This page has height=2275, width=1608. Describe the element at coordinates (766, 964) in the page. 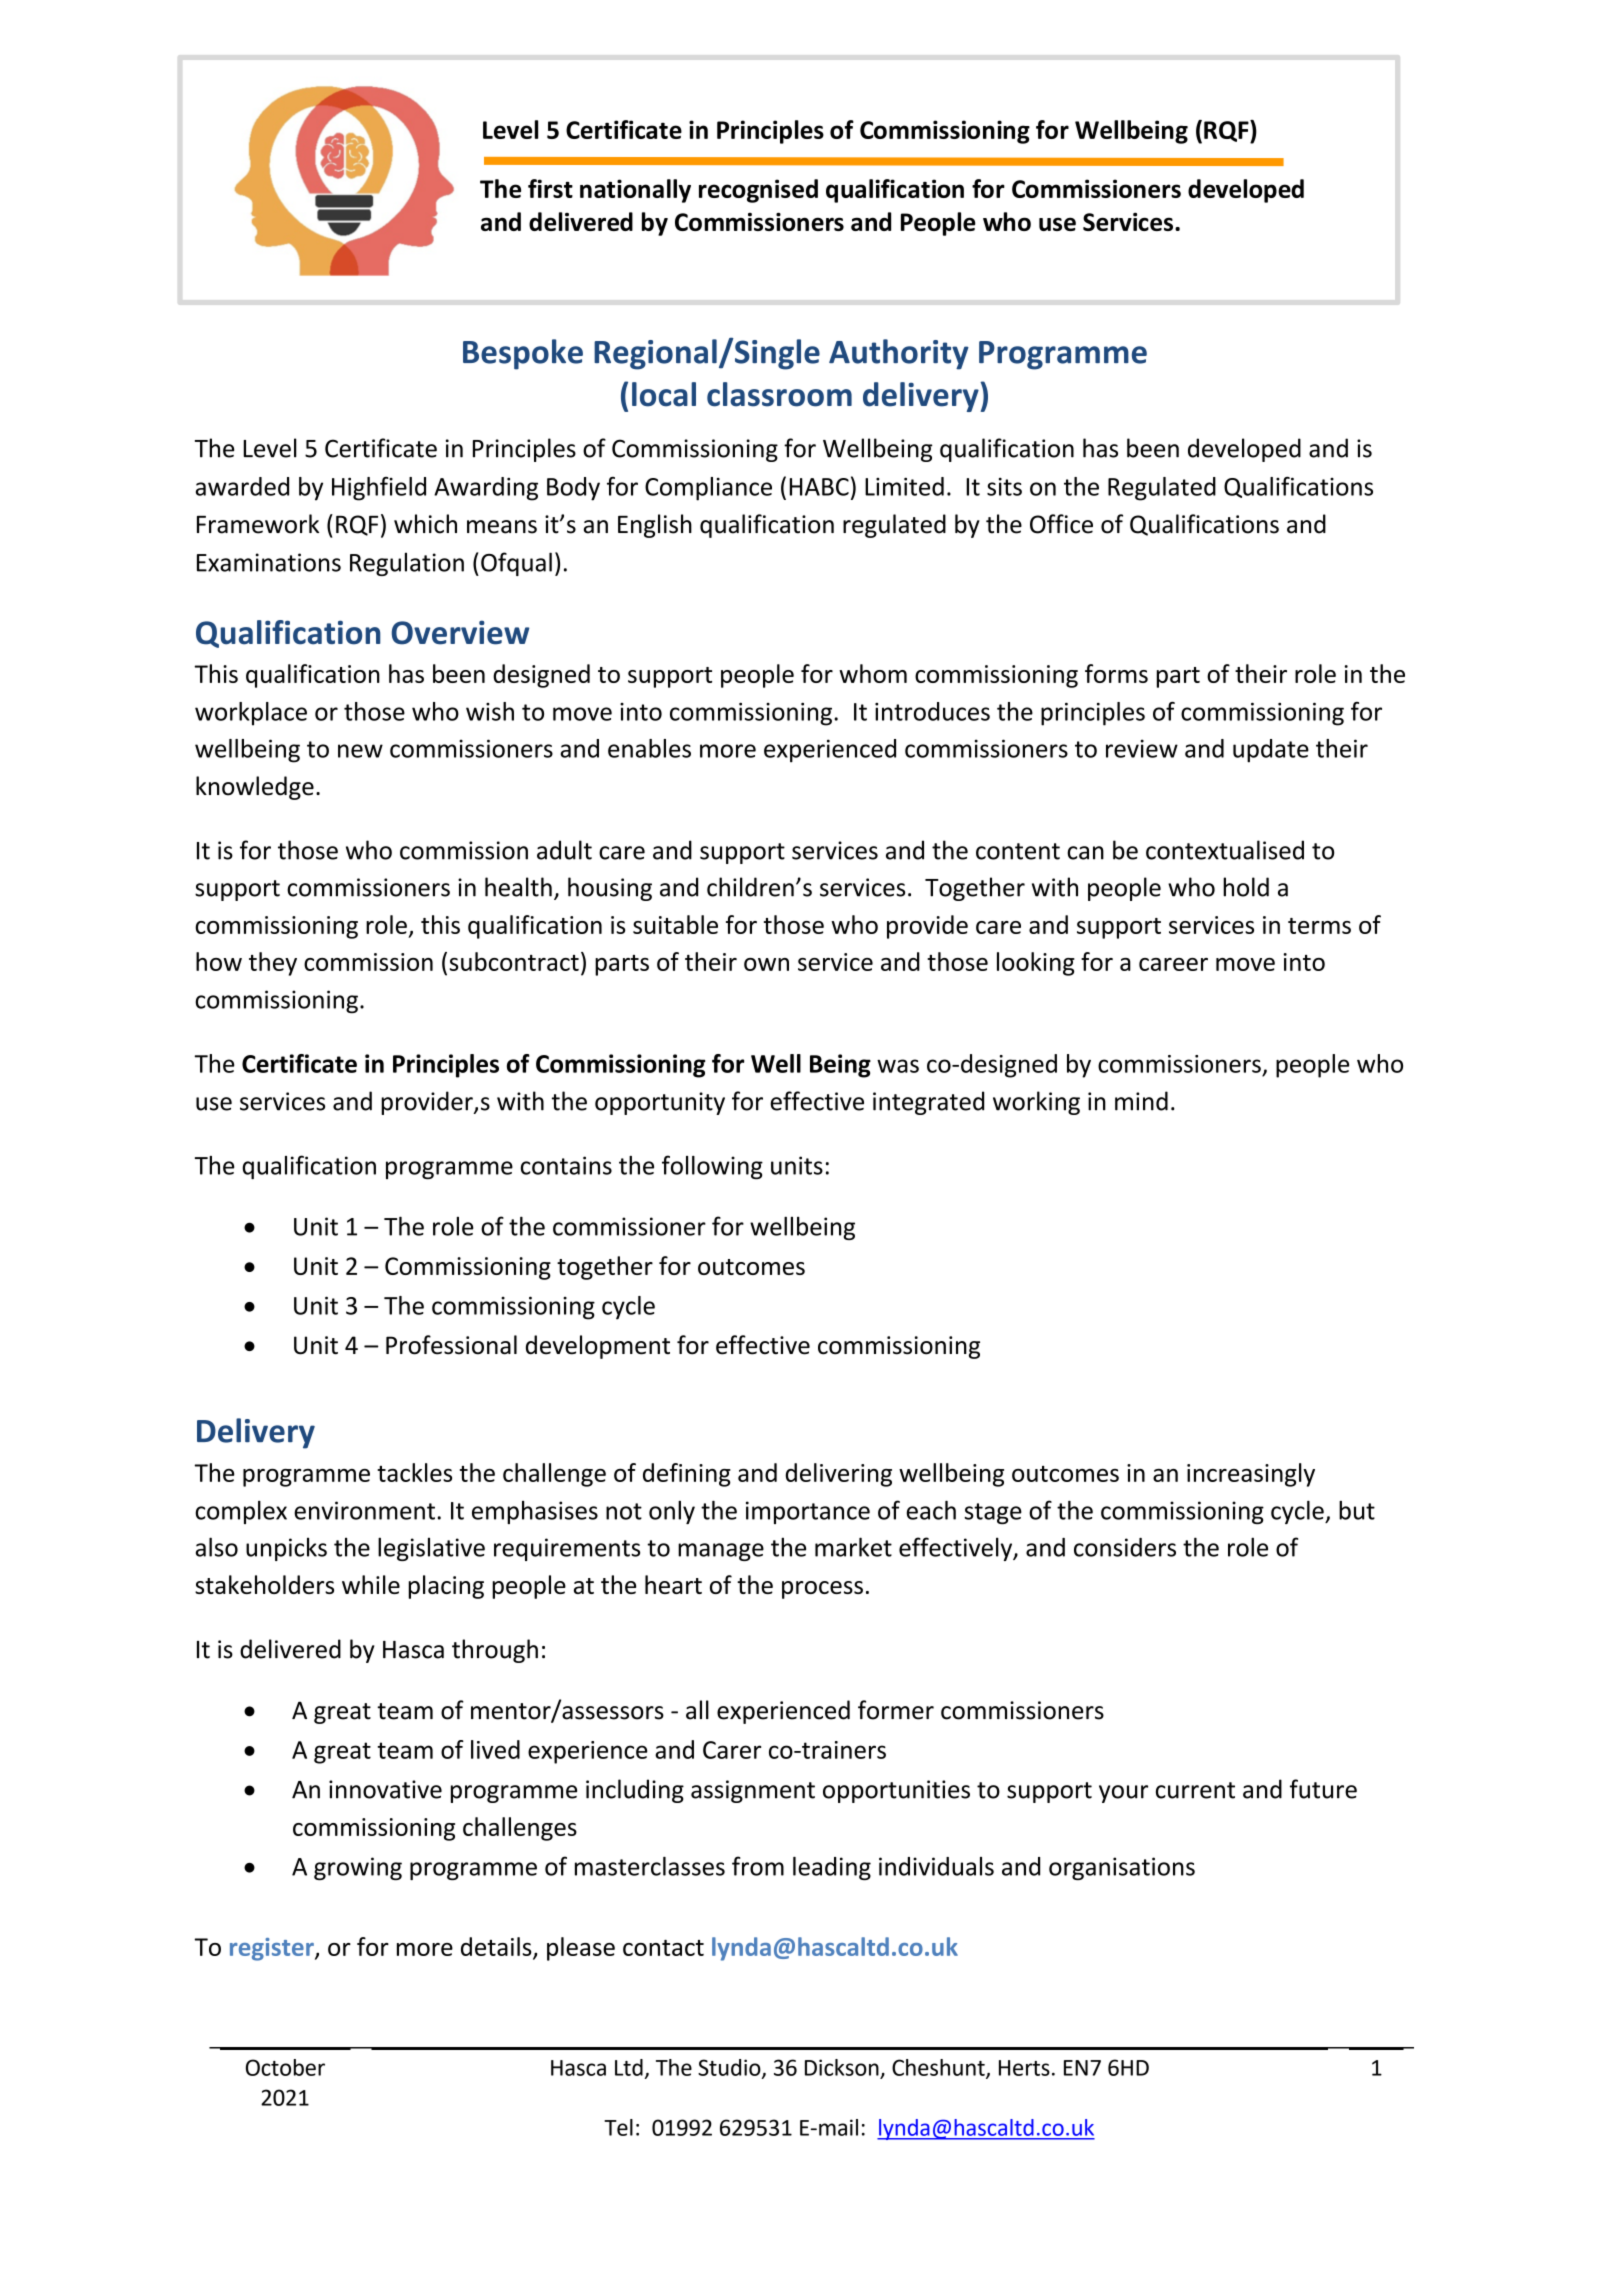

I see `own` at that location.
